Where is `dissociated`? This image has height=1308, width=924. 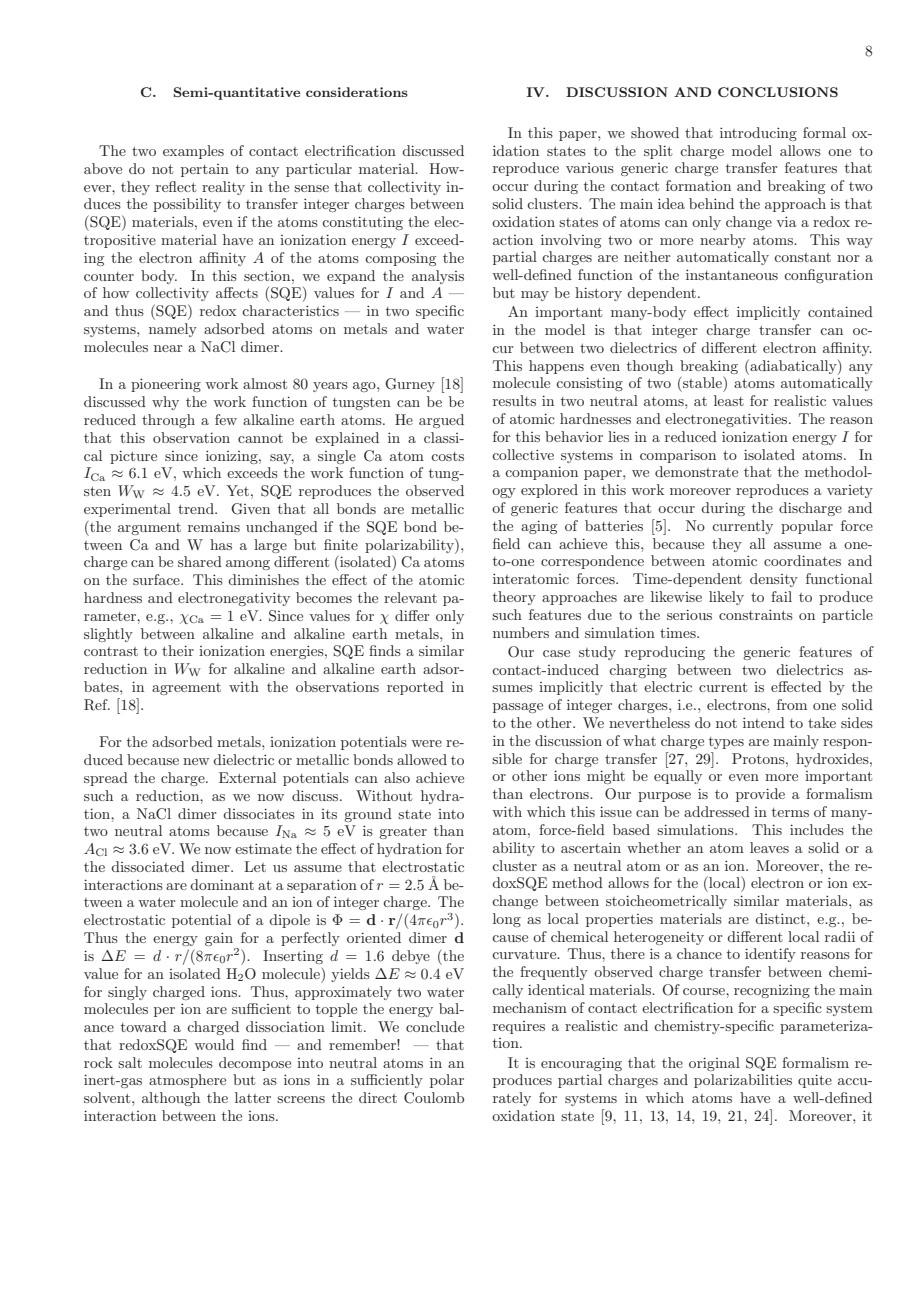 dissociated is located at coordinates (148, 866).
